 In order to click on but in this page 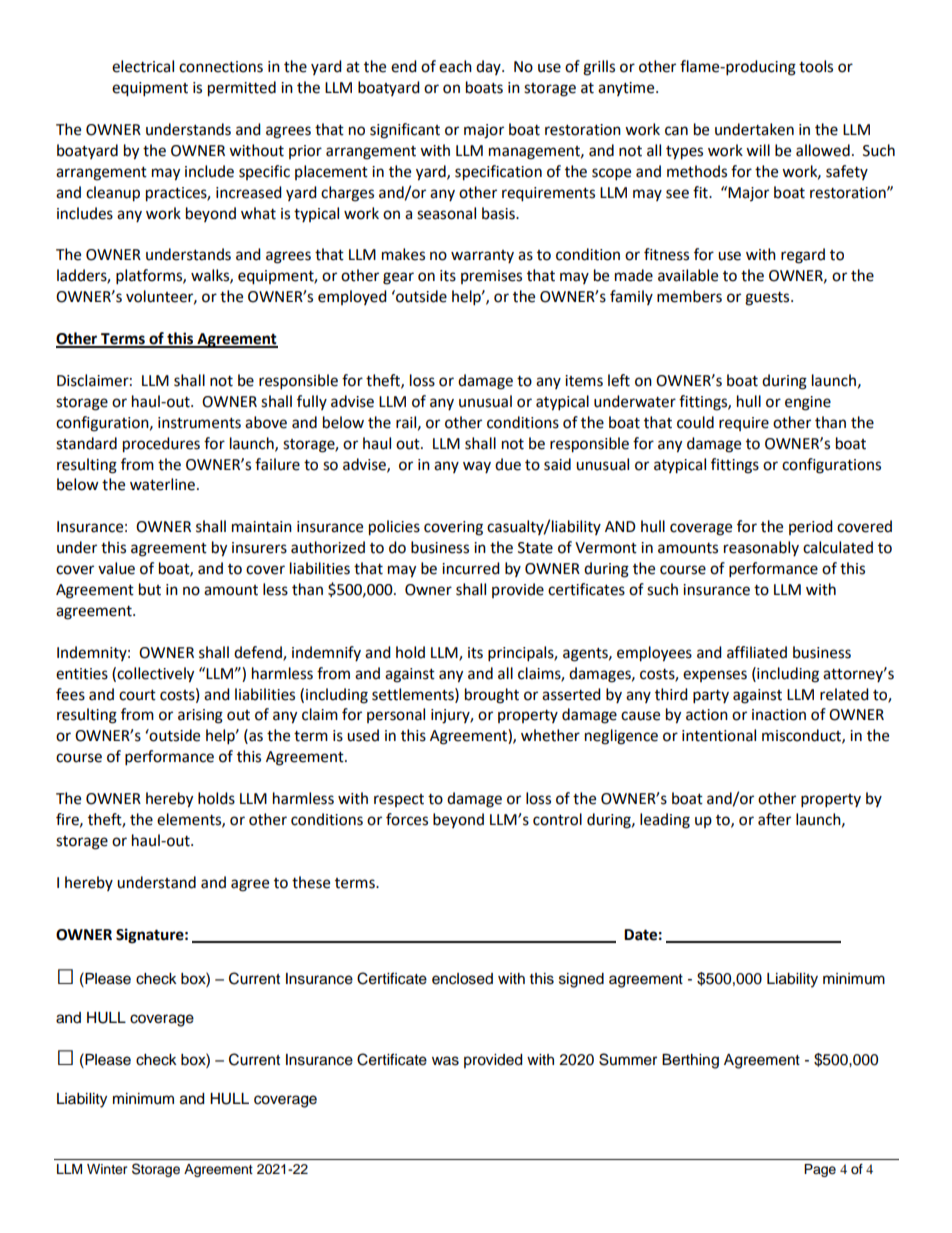, I will do `click(150, 589)`.
